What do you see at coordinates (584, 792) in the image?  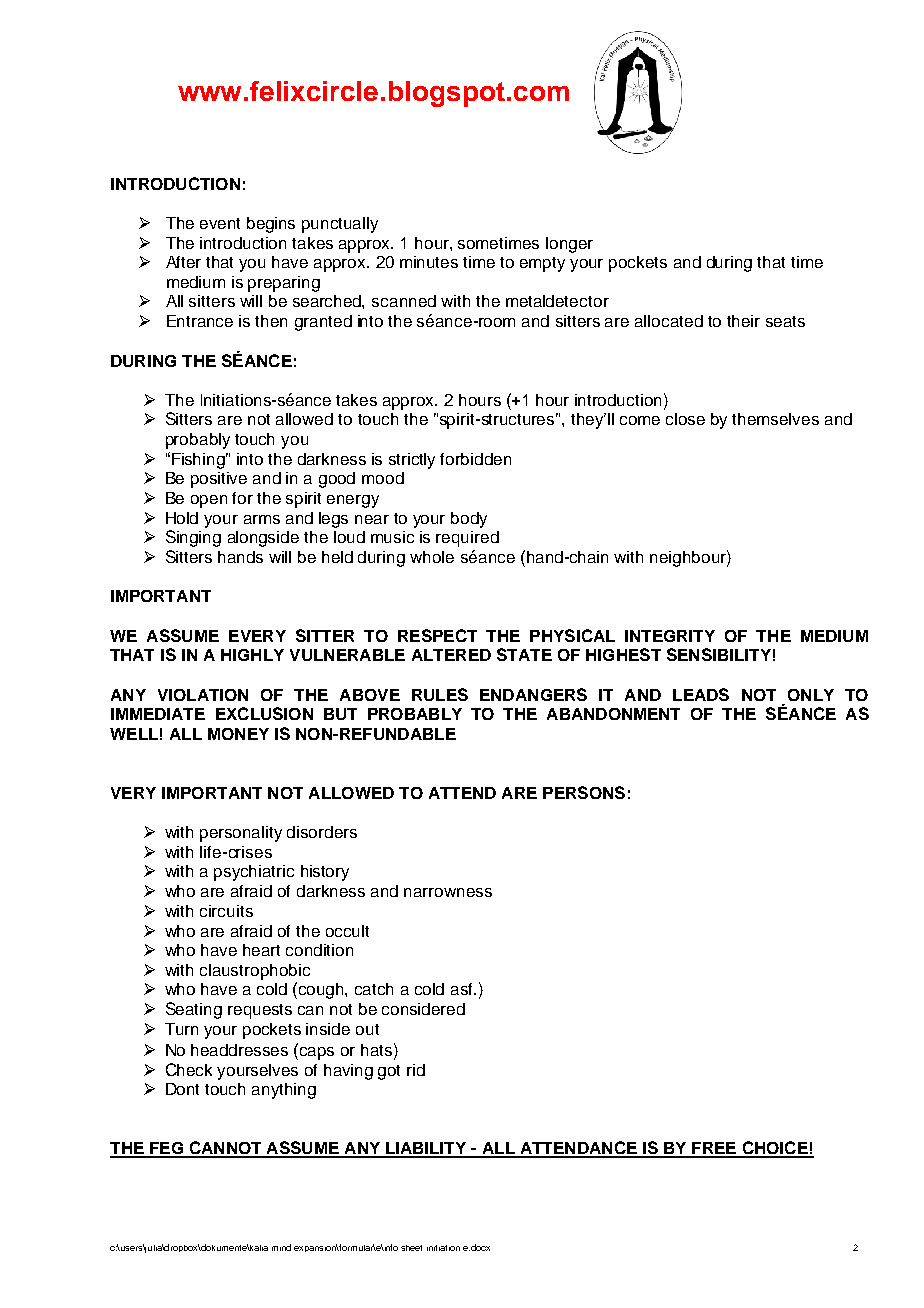 I see `PERSONS` at bounding box center [584, 792].
